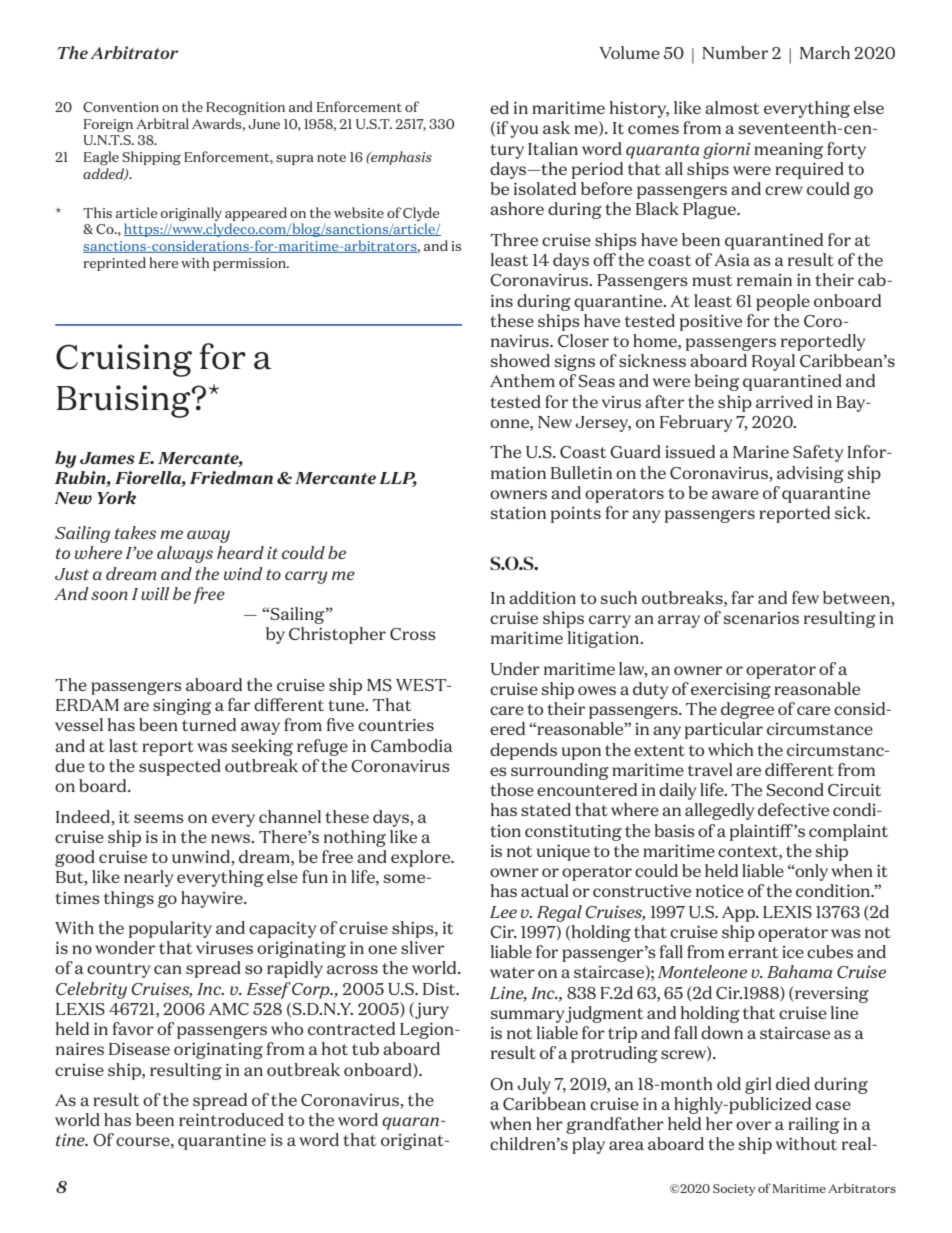 The image size is (952, 1233). Describe the element at coordinates (732, 107) in the screenshot. I see `almost` at that location.
